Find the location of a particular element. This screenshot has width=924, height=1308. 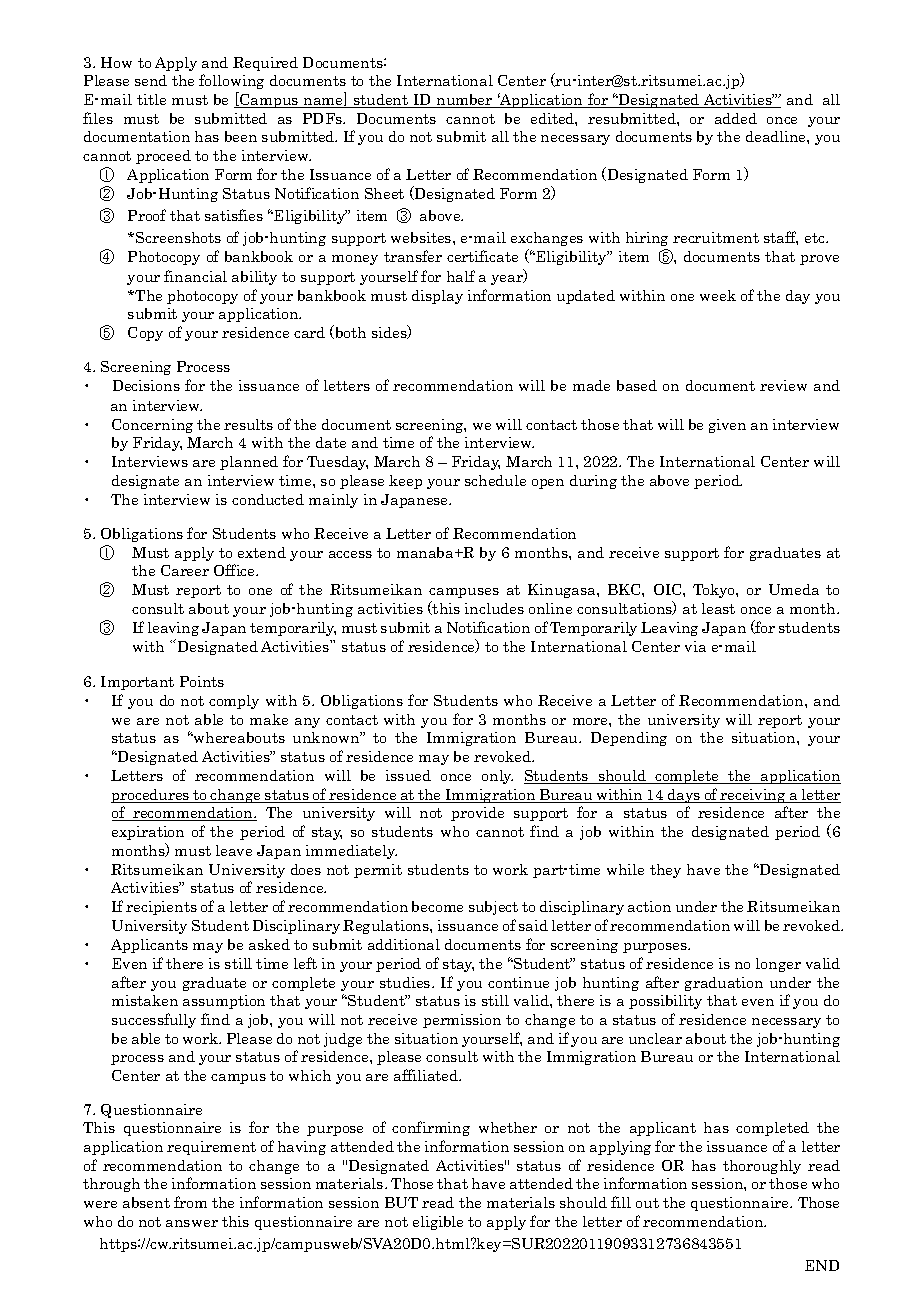

number is located at coordinates (465, 101).
